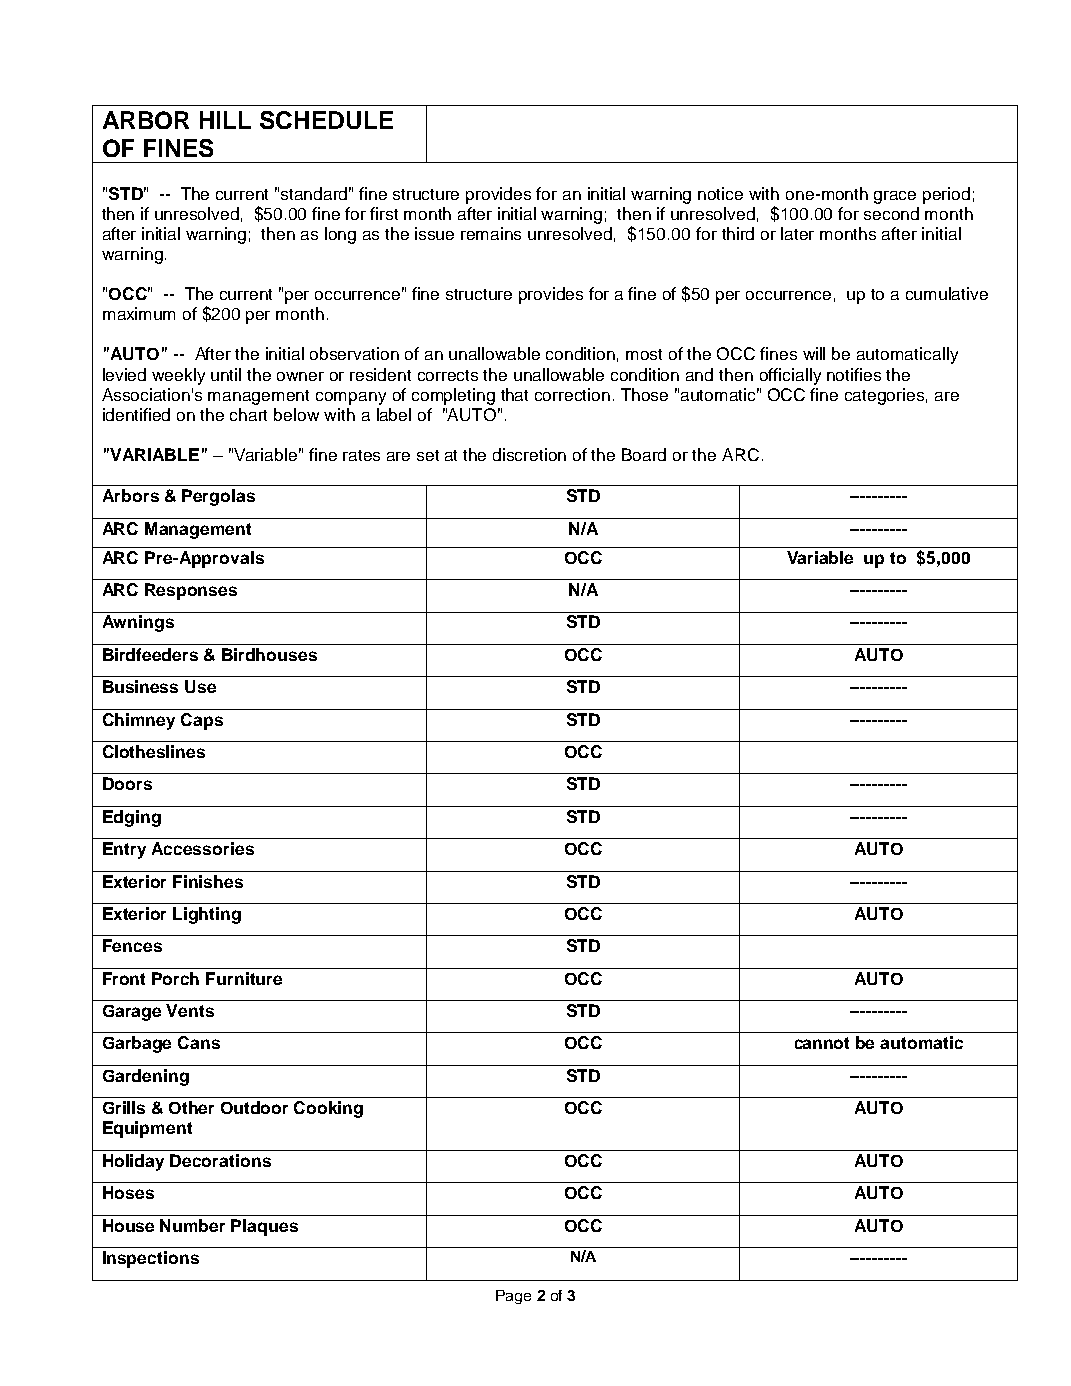 The height and width of the image is (1386, 1071). Describe the element at coordinates (822, 1043) in the image. I see `cannot` at that location.
